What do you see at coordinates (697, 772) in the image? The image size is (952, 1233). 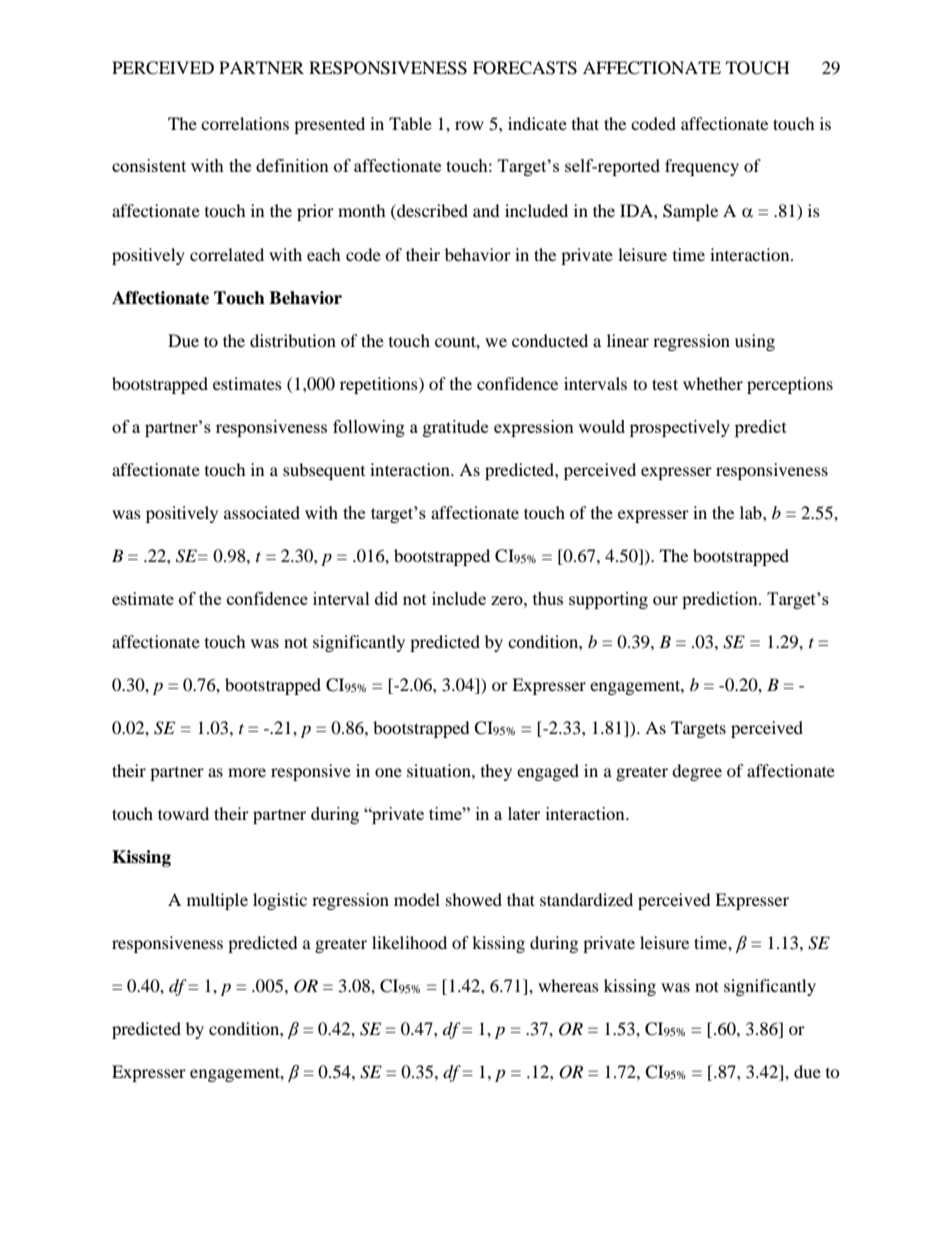 I see `degree` at bounding box center [697, 772].
